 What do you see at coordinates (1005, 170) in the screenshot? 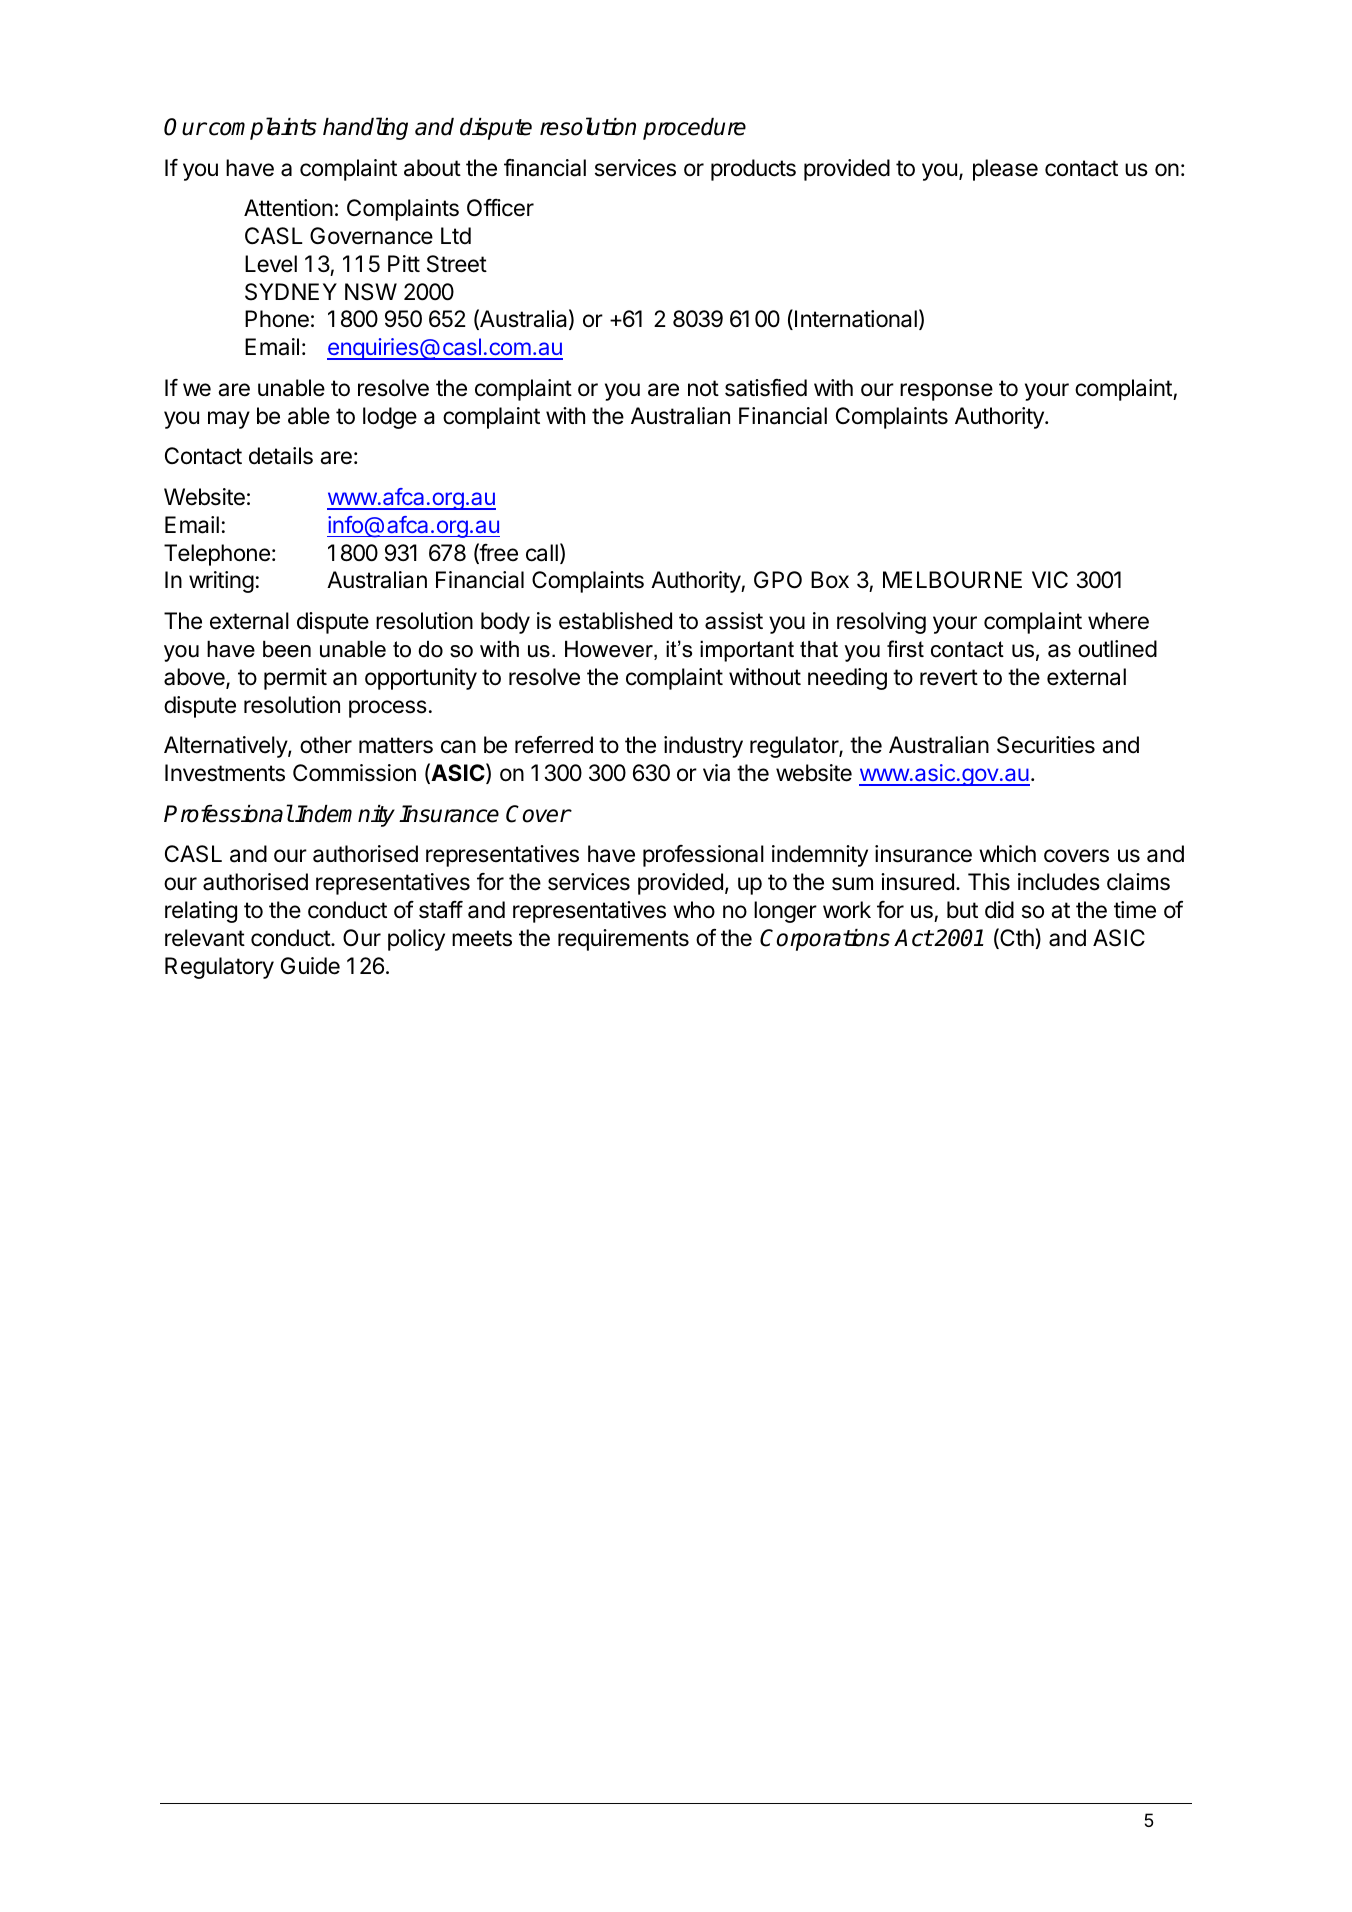
I see `please` at bounding box center [1005, 170].
